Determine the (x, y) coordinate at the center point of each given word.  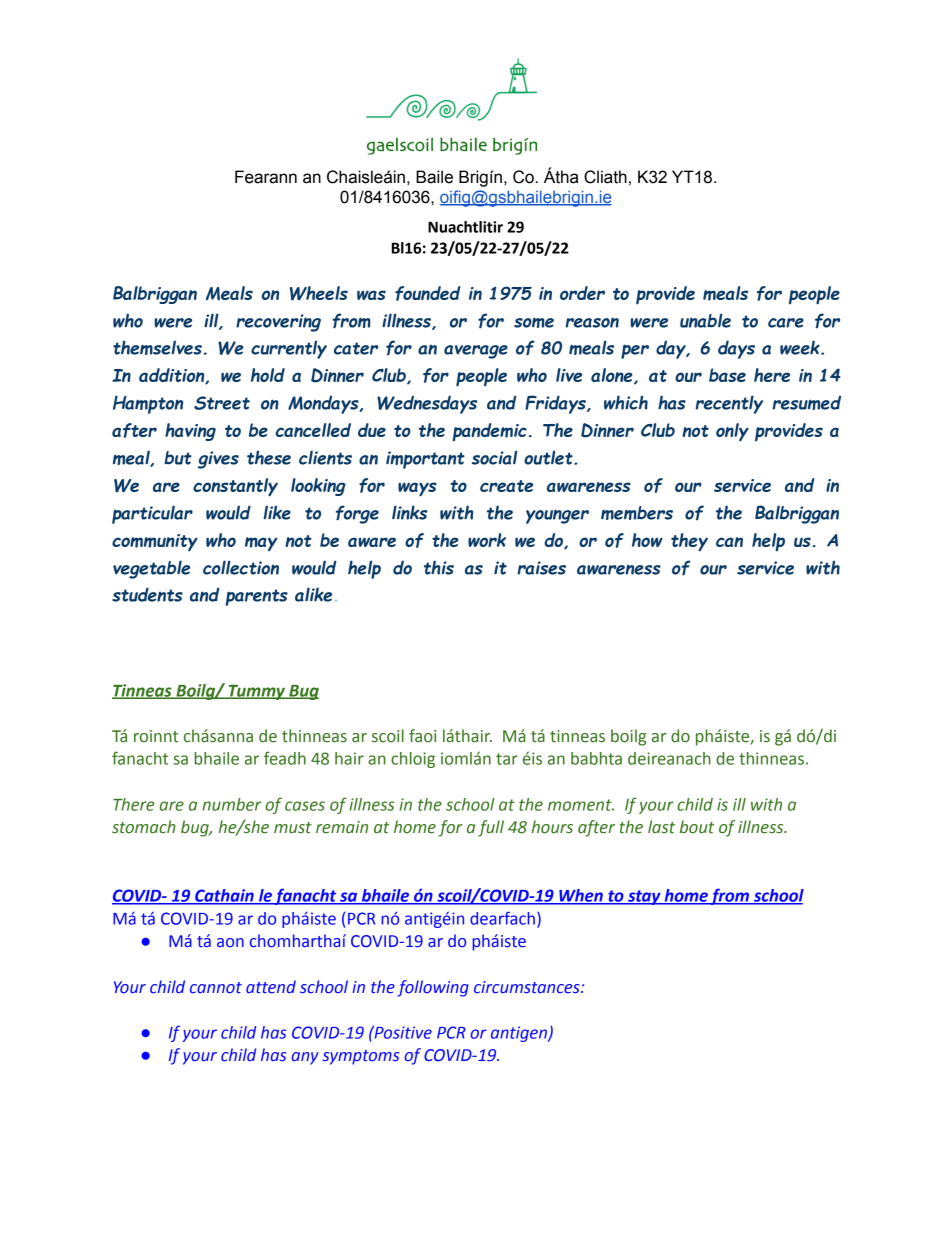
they (689, 542)
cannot (216, 988)
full (491, 828)
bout (697, 827)
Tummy (257, 692)
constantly (235, 487)
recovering (278, 323)
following (433, 988)
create (506, 486)
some (534, 322)
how (647, 540)
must (293, 828)
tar (507, 759)
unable (705, 320)
